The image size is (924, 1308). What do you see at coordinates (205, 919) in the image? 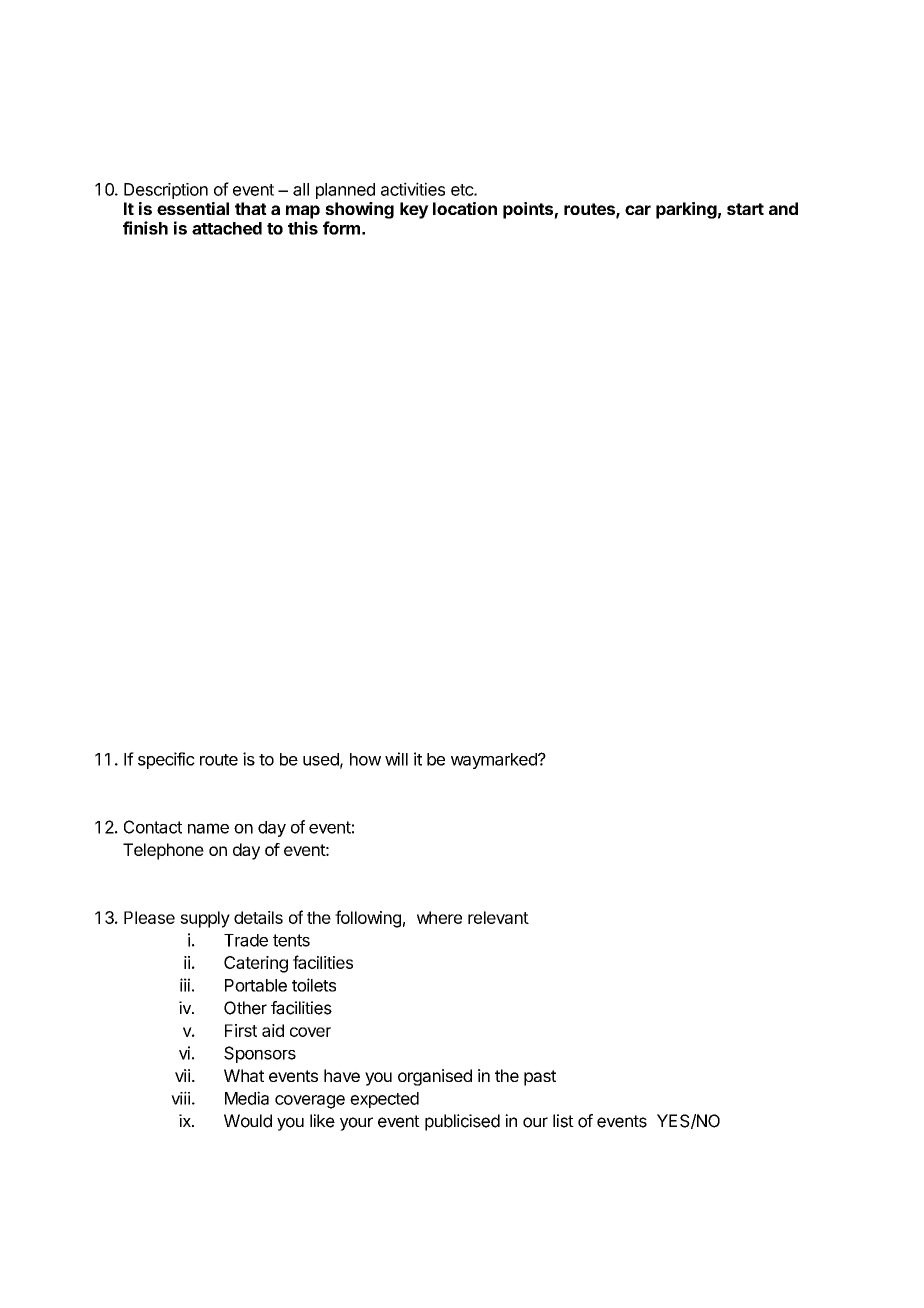
I see `supply` at bounding box center [205, 919].
